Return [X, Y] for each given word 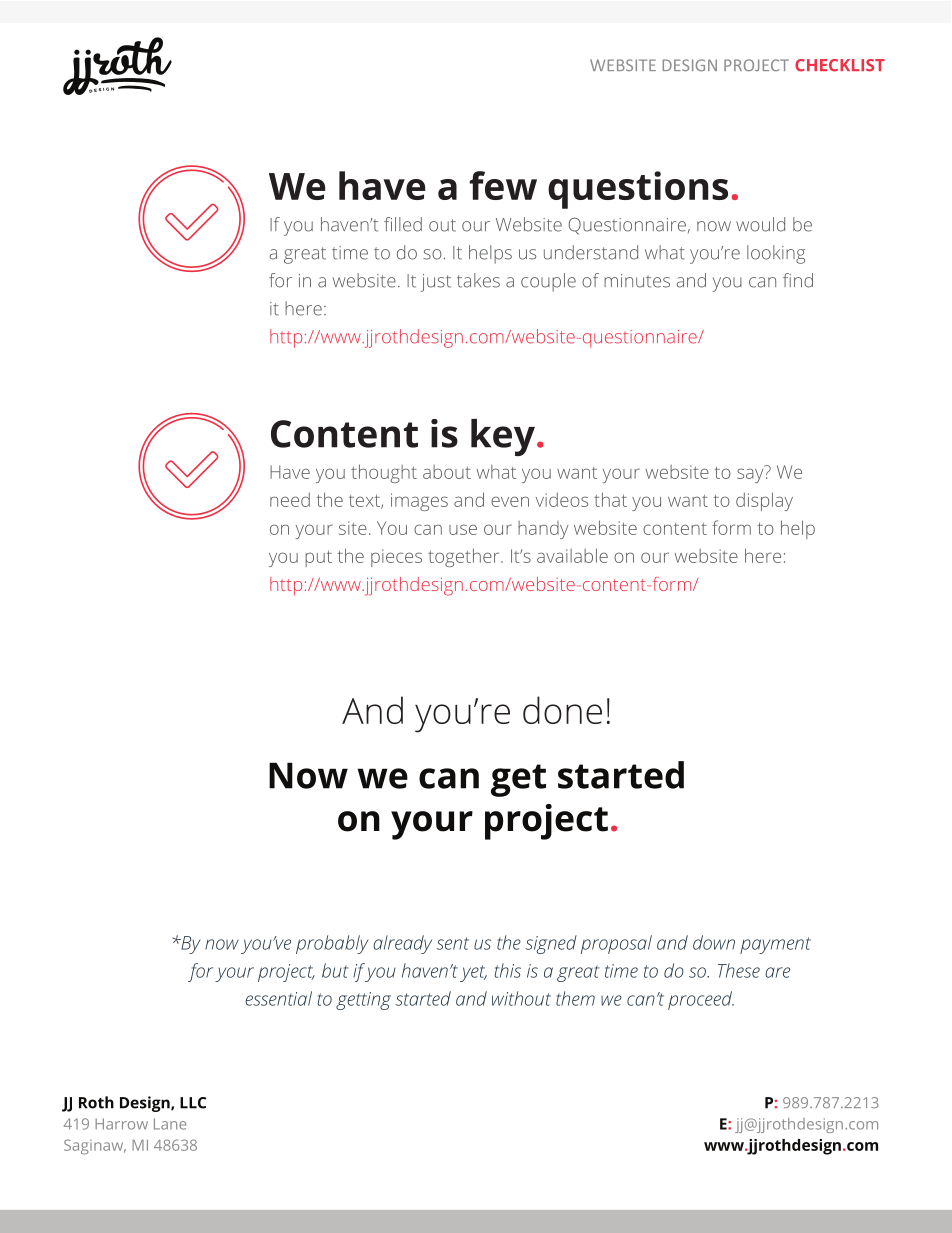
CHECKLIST [840, 65]
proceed [701, 1000]
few [503, 185]
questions [638, 190]
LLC [193, 1103]
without [521, 998]
